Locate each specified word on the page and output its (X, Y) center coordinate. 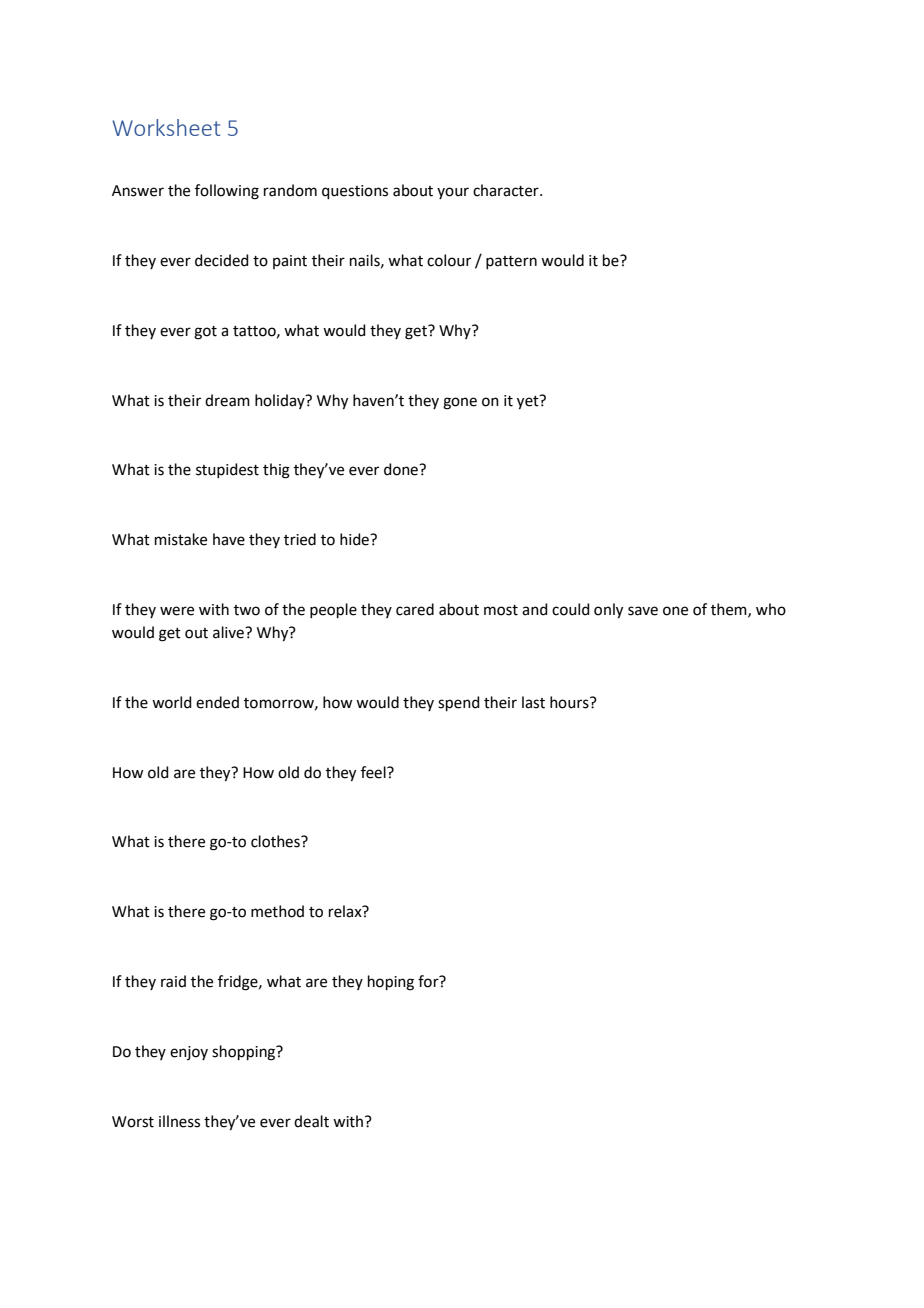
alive (229, 632)
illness (179, 1121)
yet (529, 402)
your (453, 193)
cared (415, 609)
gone (460, 403)
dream (227, 400)
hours (570, 702)
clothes (276, 841)
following (227, 192)
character (507, 190)
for (429, 981)
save (643, 611)
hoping (391, 983)
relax (346, 911)
